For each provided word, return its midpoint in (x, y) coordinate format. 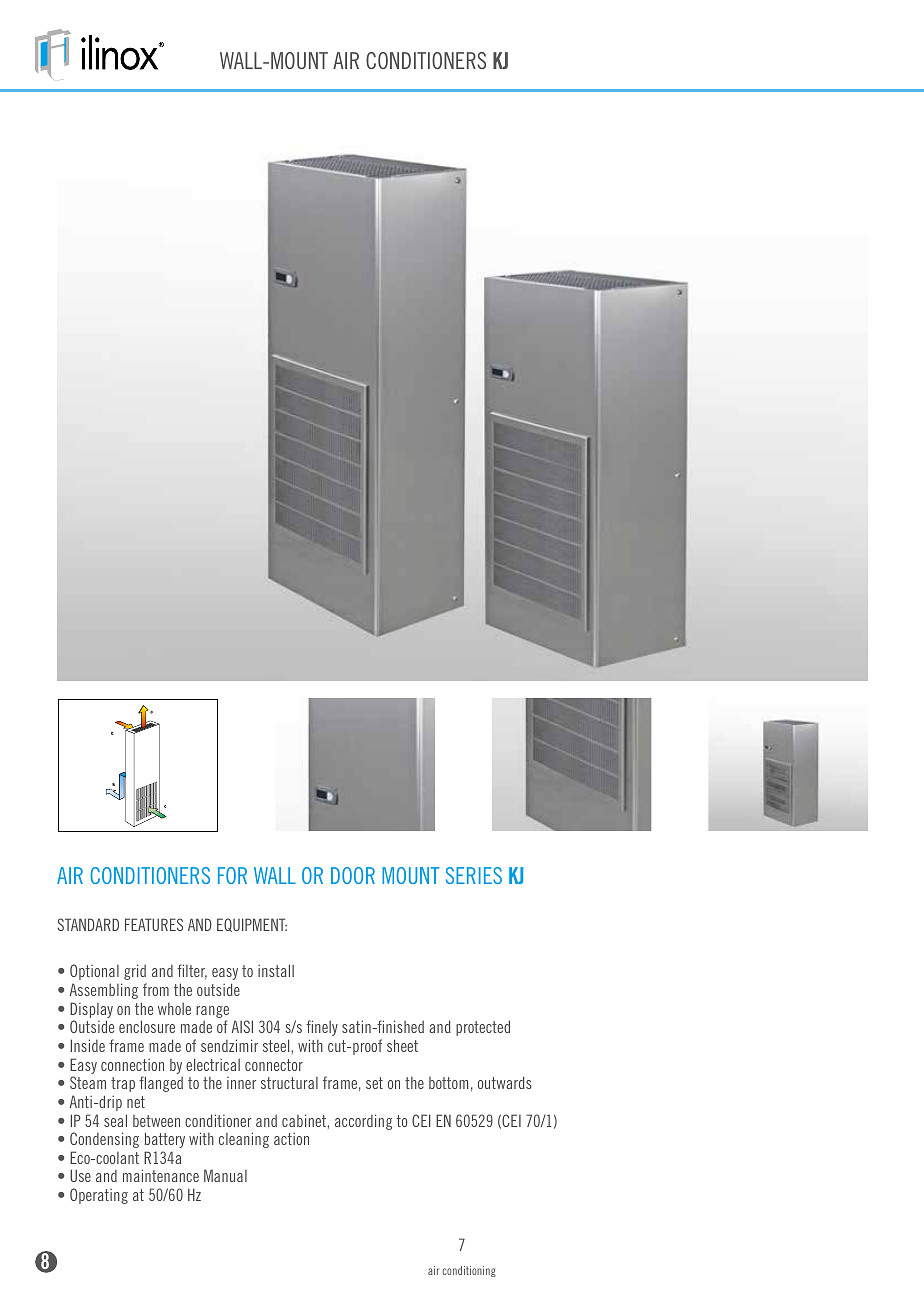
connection (132, 1065)
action (291, 1139)
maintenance (161, 1175)
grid (135, 972)
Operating (99, 1196)
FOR (232, 875)
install (276, 970)
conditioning (469, 1271)
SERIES (474, 875)
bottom (448, 1083)
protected (483, 1028)
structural (289, 1083)
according (363, 1122)
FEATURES (154, 924)
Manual (225, 1175)
